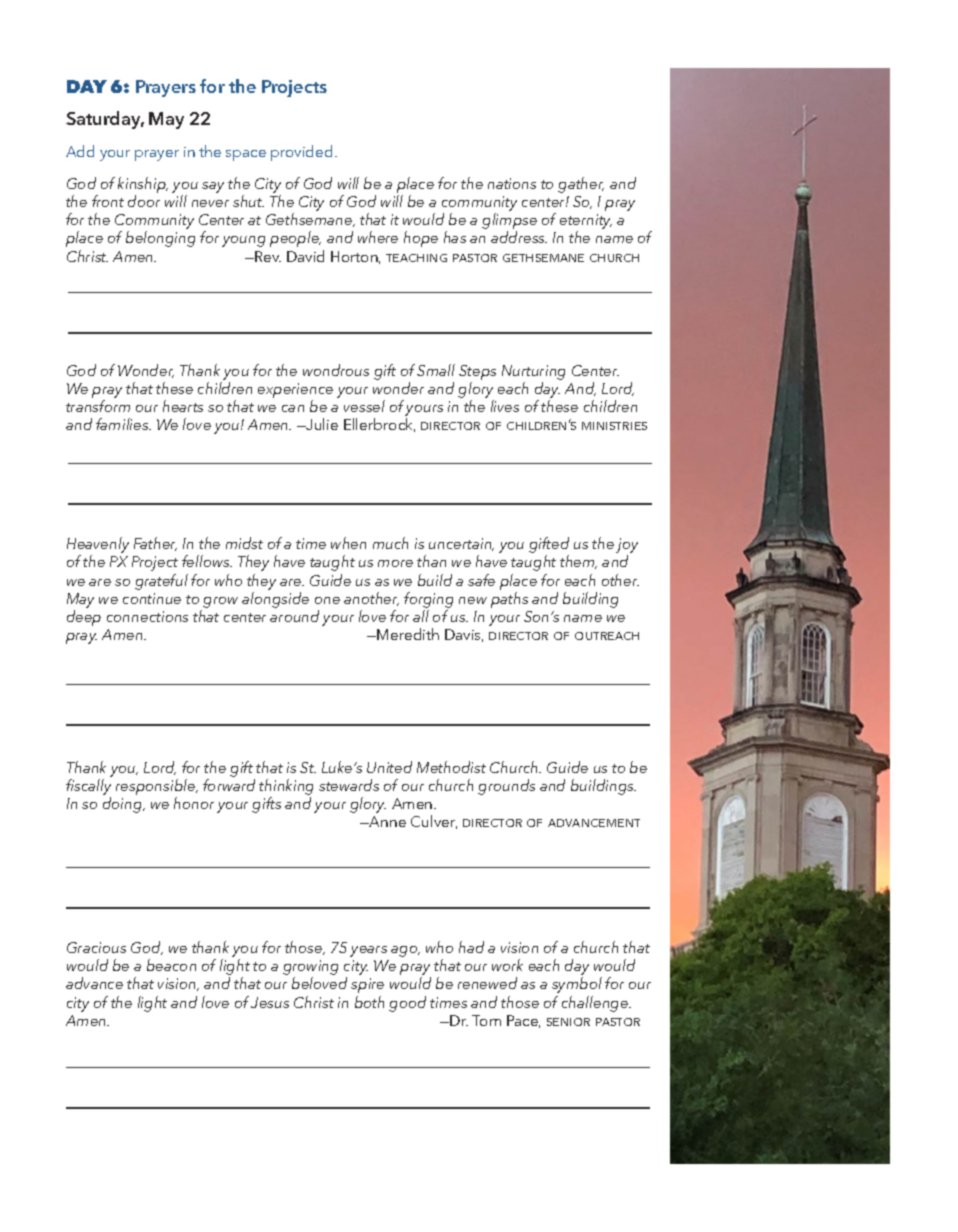 The height and width of the page is (1232, 958). Describe the element at coordinates (336, 370) in the page. I see `wondrous` at that location.
